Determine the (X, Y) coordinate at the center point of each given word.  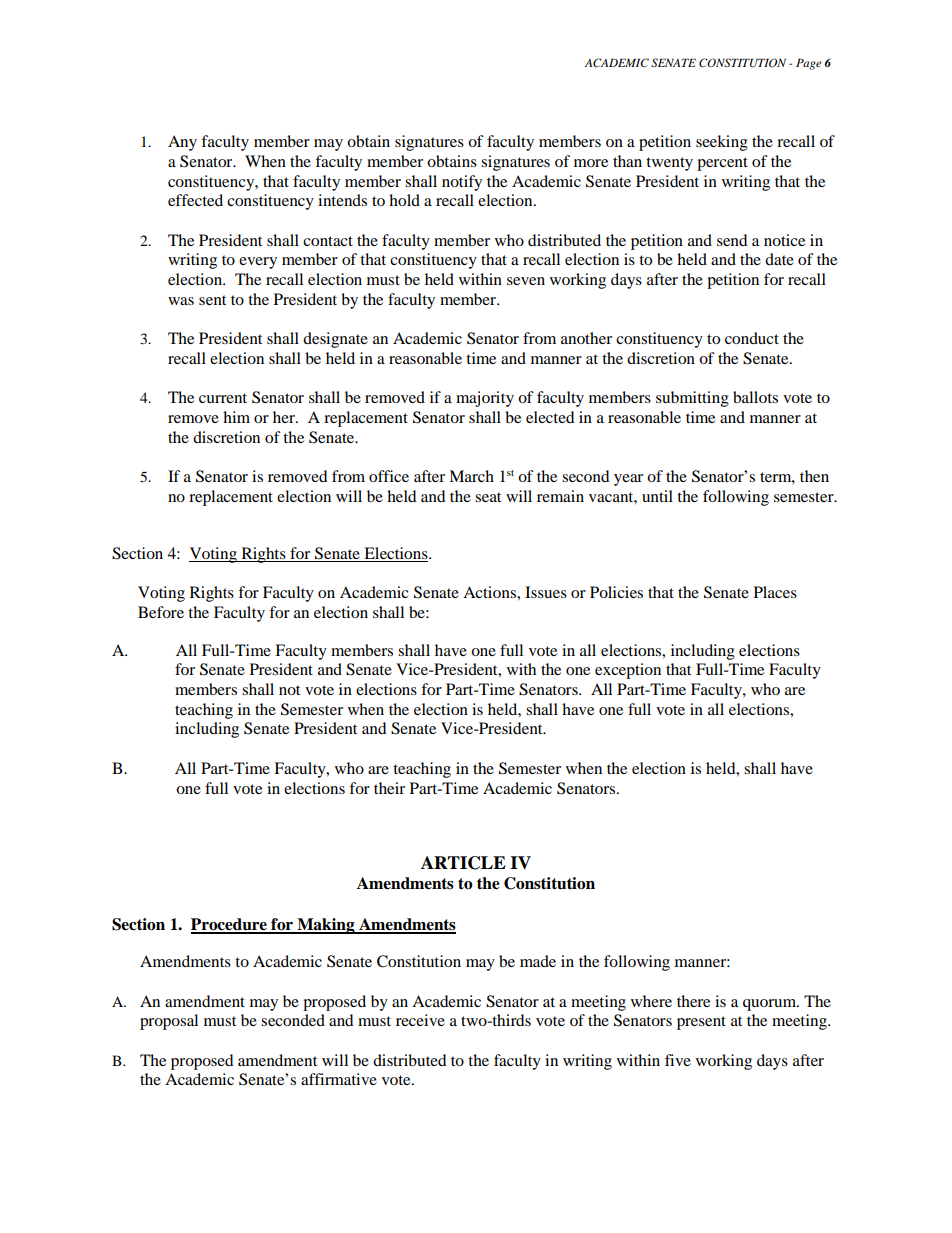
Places (775, 592)
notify (462, 183)
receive (420, 1020)
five (678, 1060)
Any (182, 143)
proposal (169, 1022)
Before (161, 612)
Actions (490, 592)
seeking (722, 143)
